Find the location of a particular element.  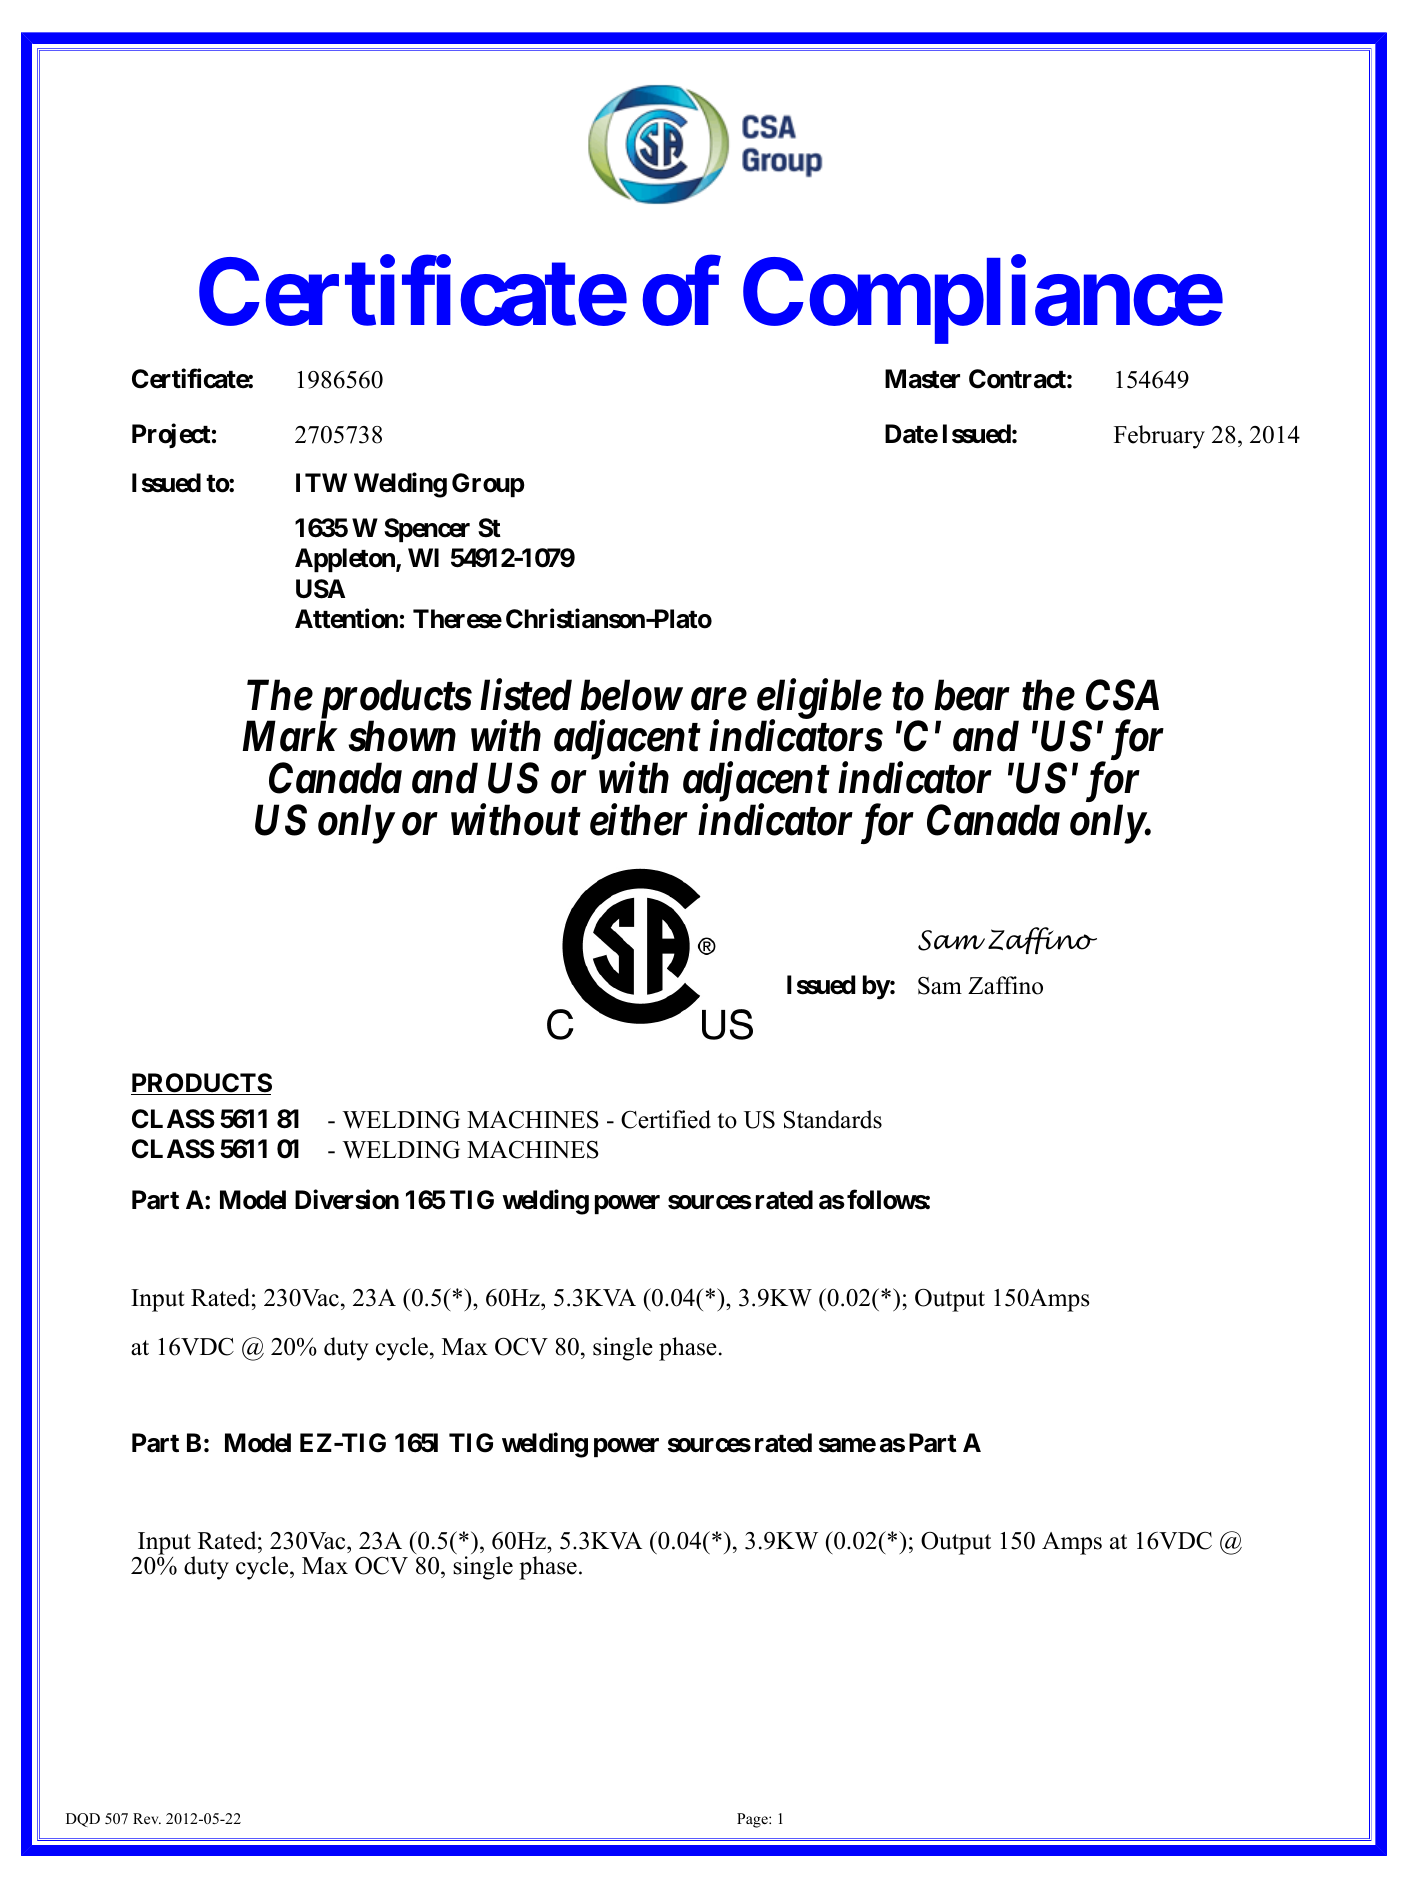

Group is located at coordinates (488, 485).
